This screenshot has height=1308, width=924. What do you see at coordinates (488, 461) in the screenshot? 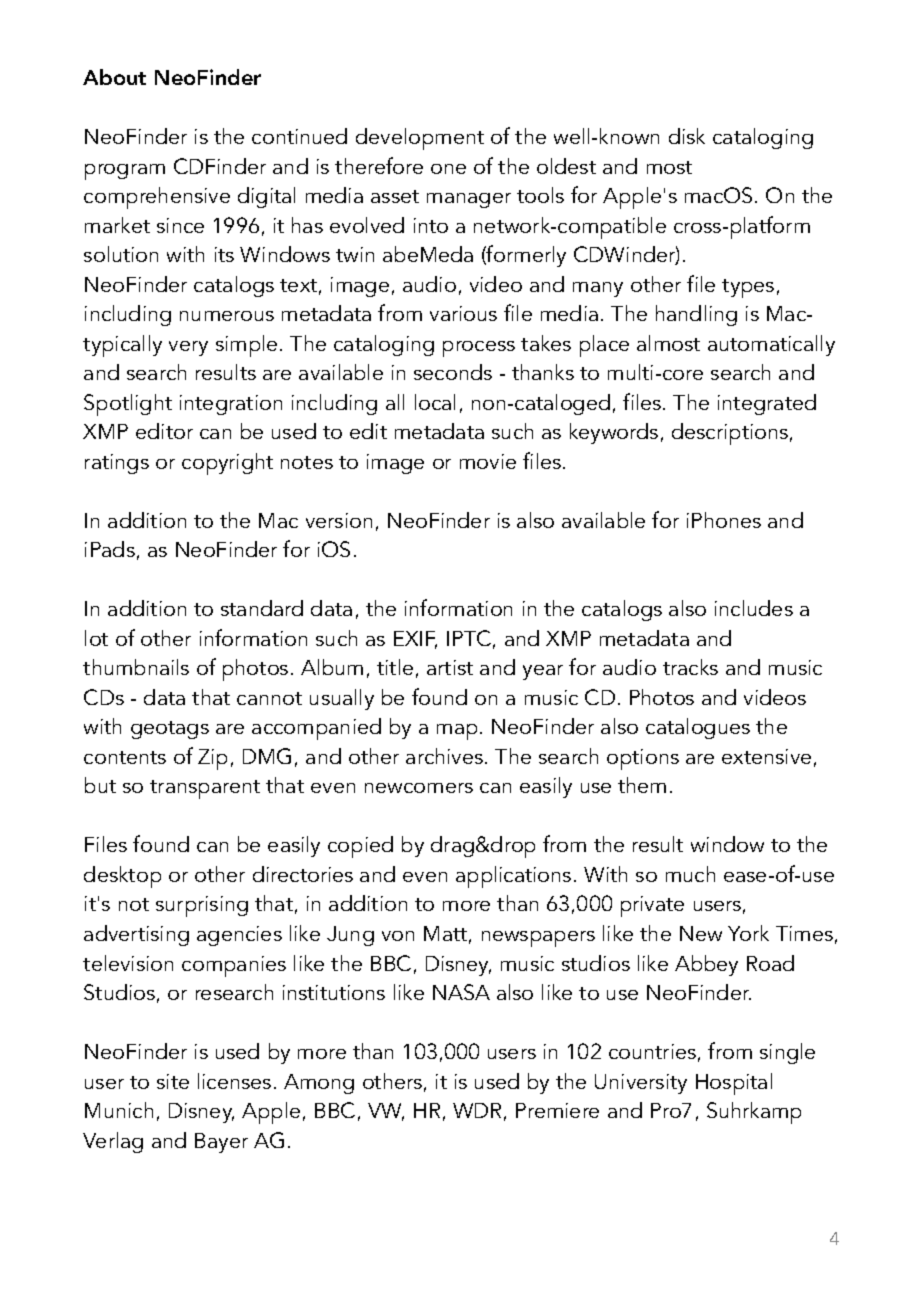
I see `movie` at bounding box center [488, 461].
